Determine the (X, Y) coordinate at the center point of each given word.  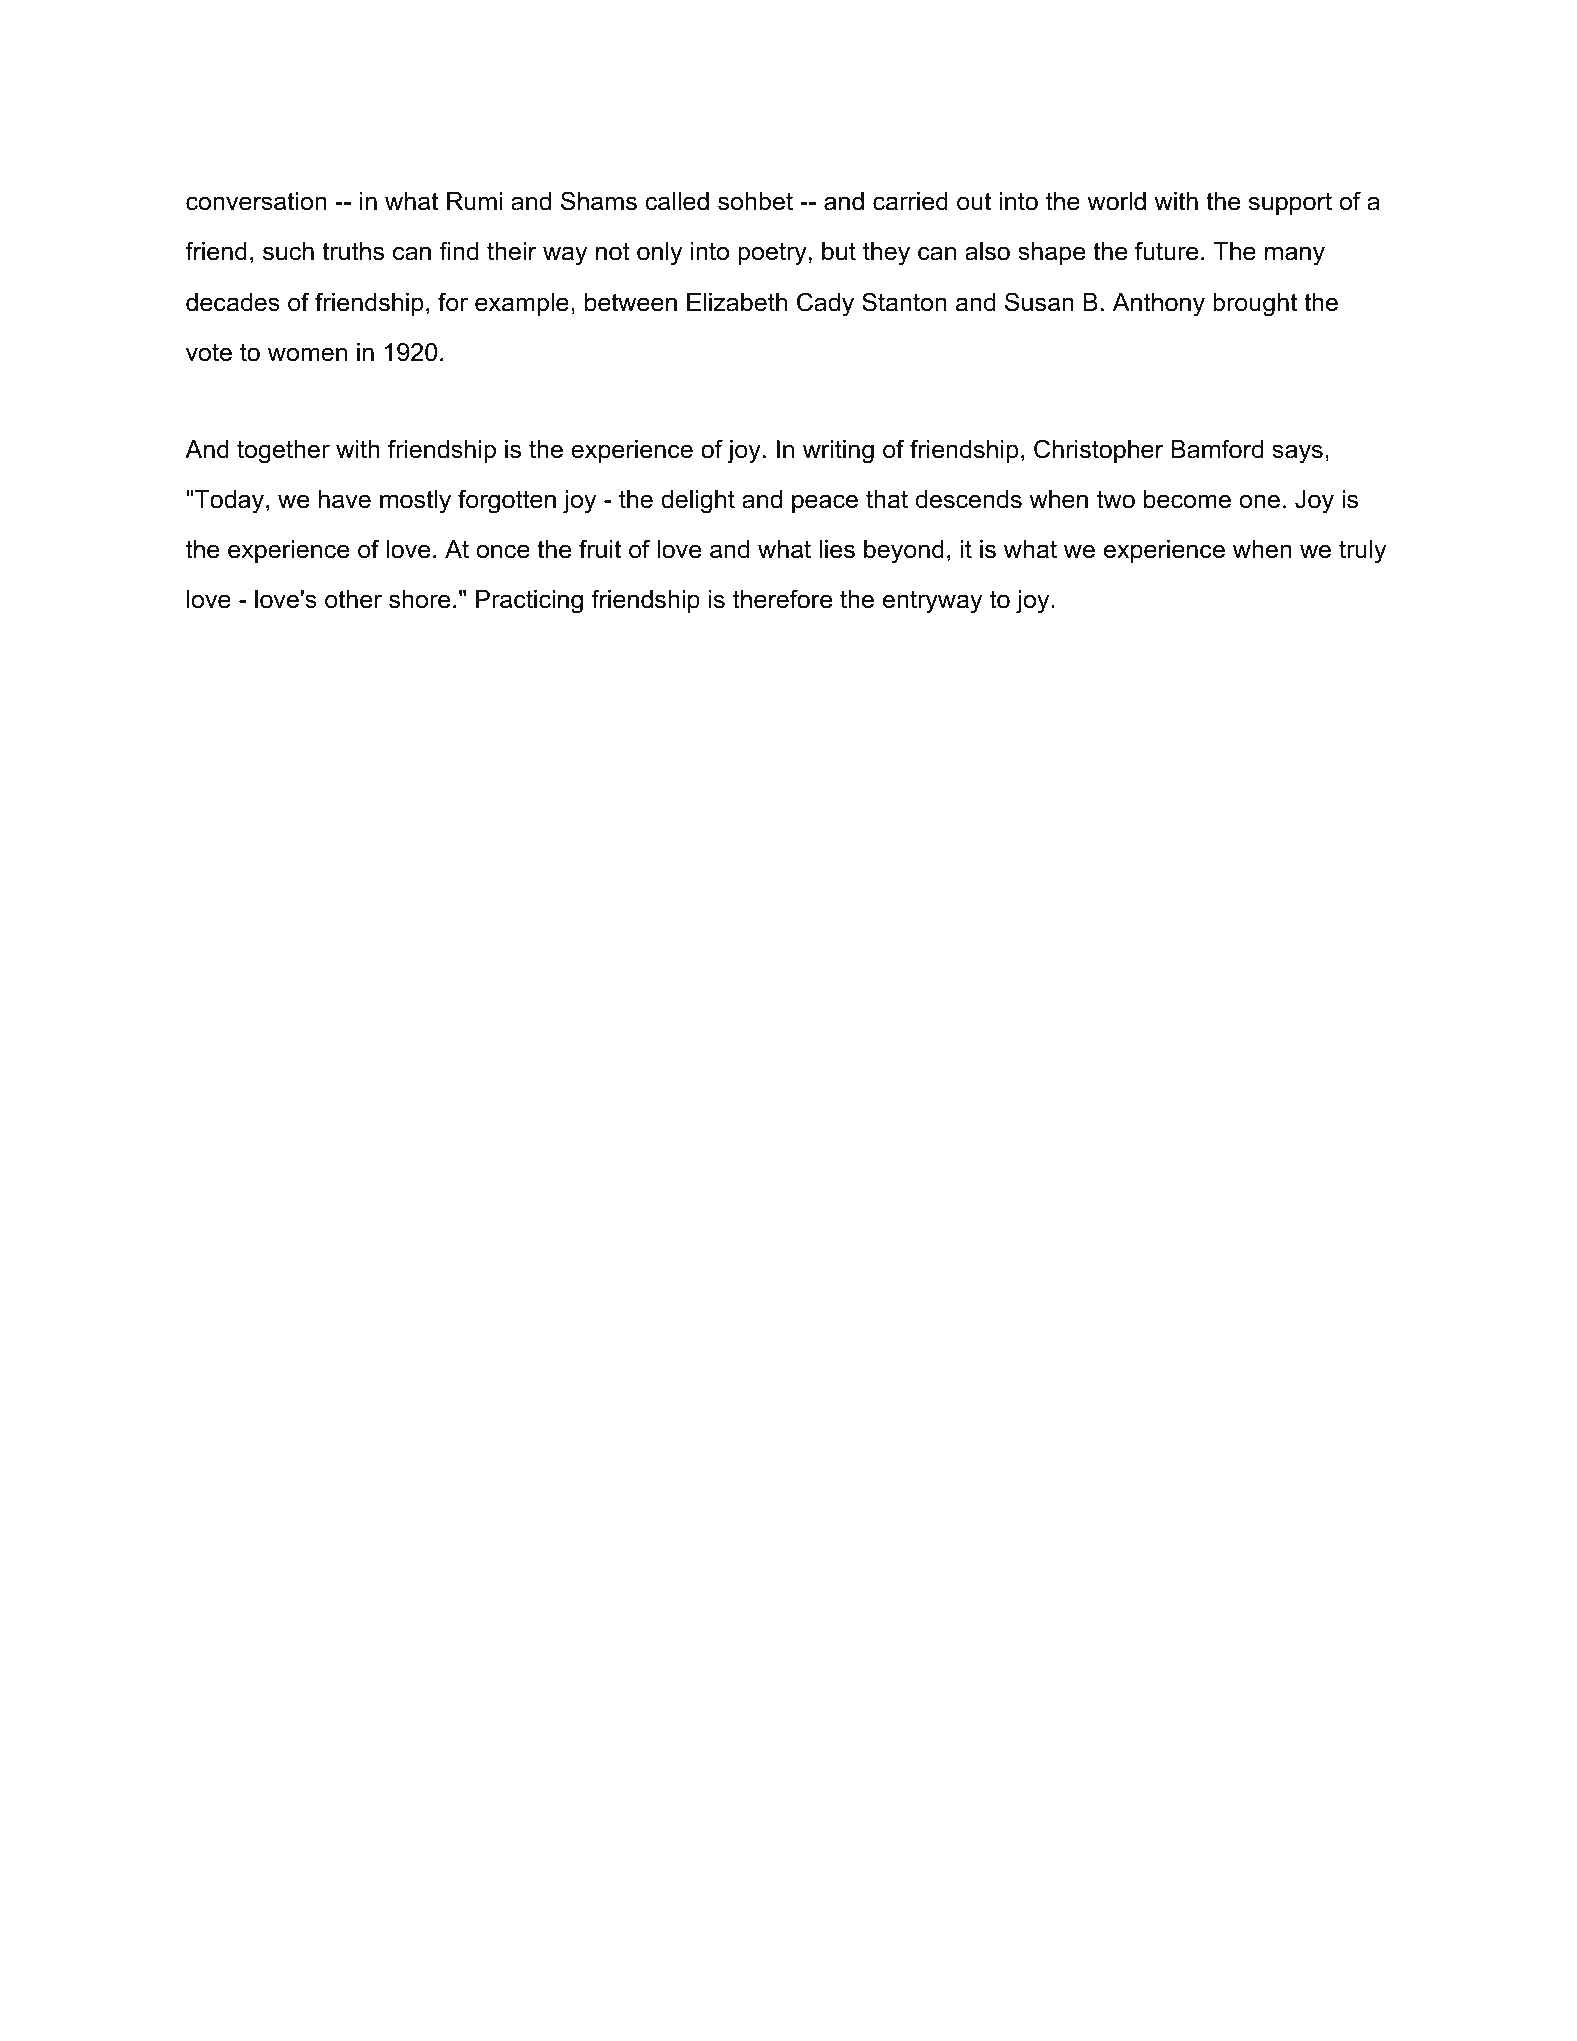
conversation (256, 201)
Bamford (1217, 449)
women (307, 354)
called (677, 201)
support (1290, 204)
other (353, 599)
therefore (782, 599)
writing (838, 452)
